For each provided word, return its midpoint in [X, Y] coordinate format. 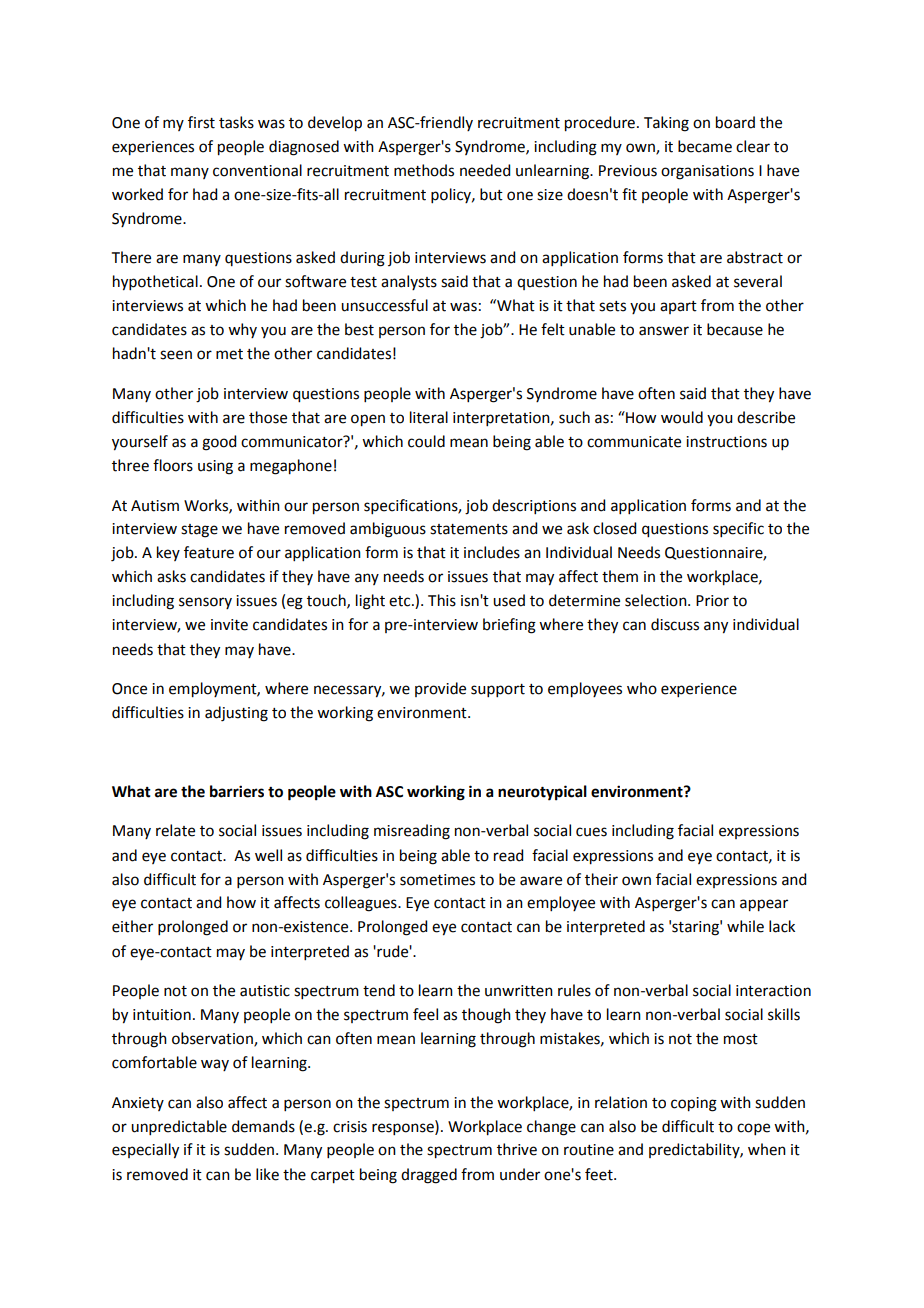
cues [591, 832]
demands [263, 1126]
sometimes [437, 880]
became [705, 146]
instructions [726, 442]
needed [485, 170]
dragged [429, 1176]
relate [175, 830]
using [215, 467]
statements [469, 529]
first [201, 122]
